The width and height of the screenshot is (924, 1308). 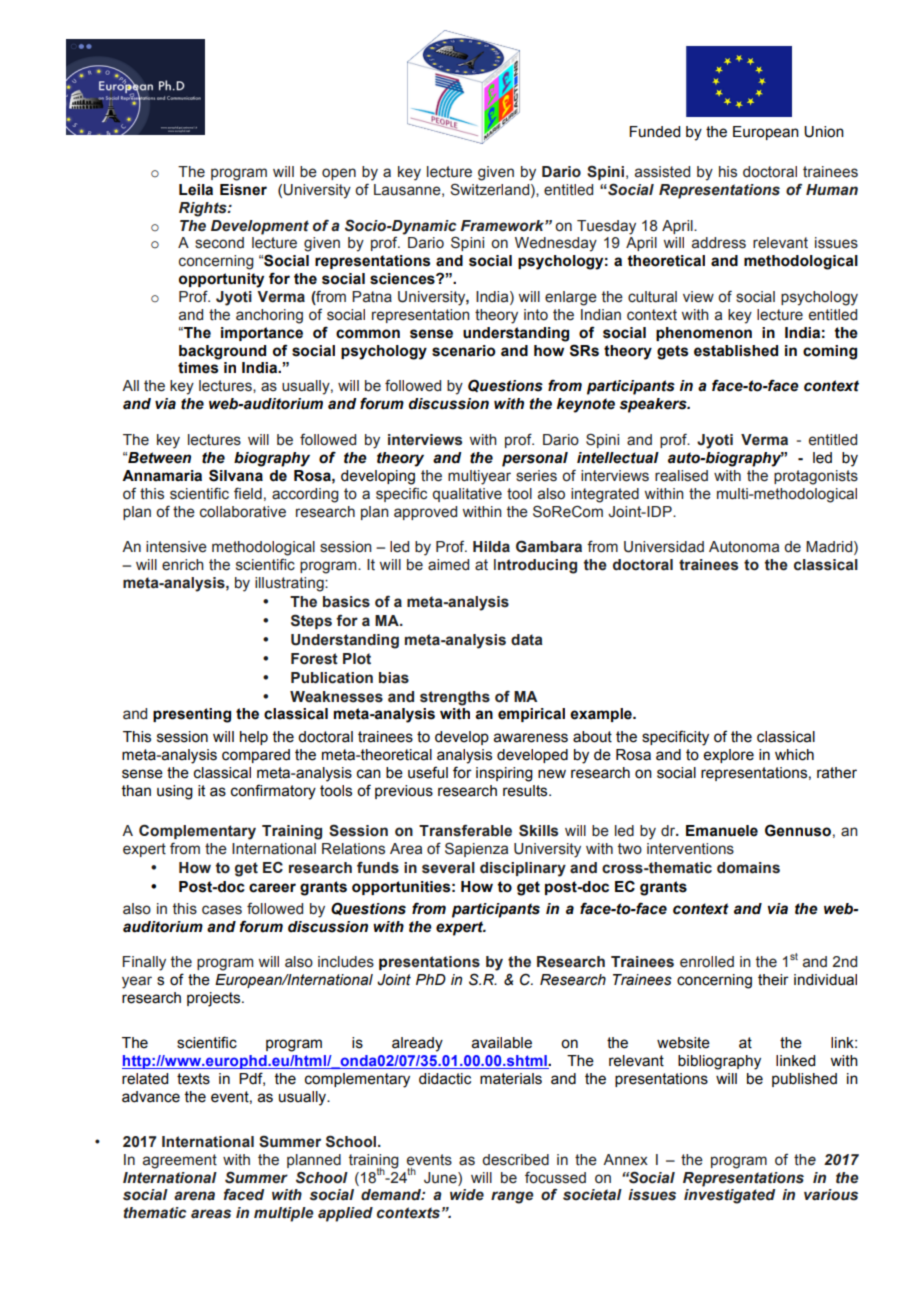 What do you see at coordinates (824, 132) in the screenshot?
I see `Union` at bounding box center [824, 132].
